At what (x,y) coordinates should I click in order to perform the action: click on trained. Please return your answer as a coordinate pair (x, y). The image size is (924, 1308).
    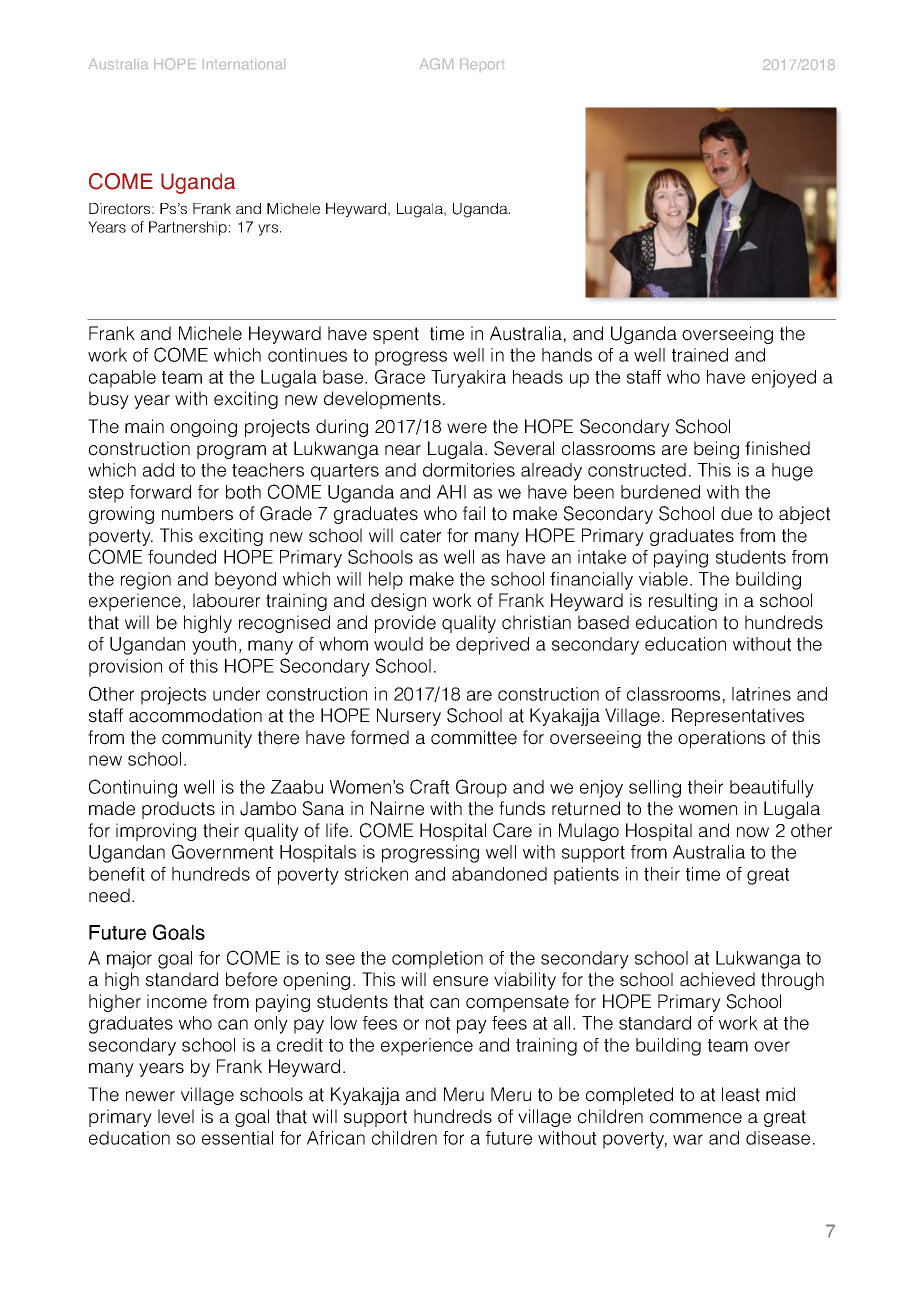
    Looking at the image, I should click on (700, 355).
